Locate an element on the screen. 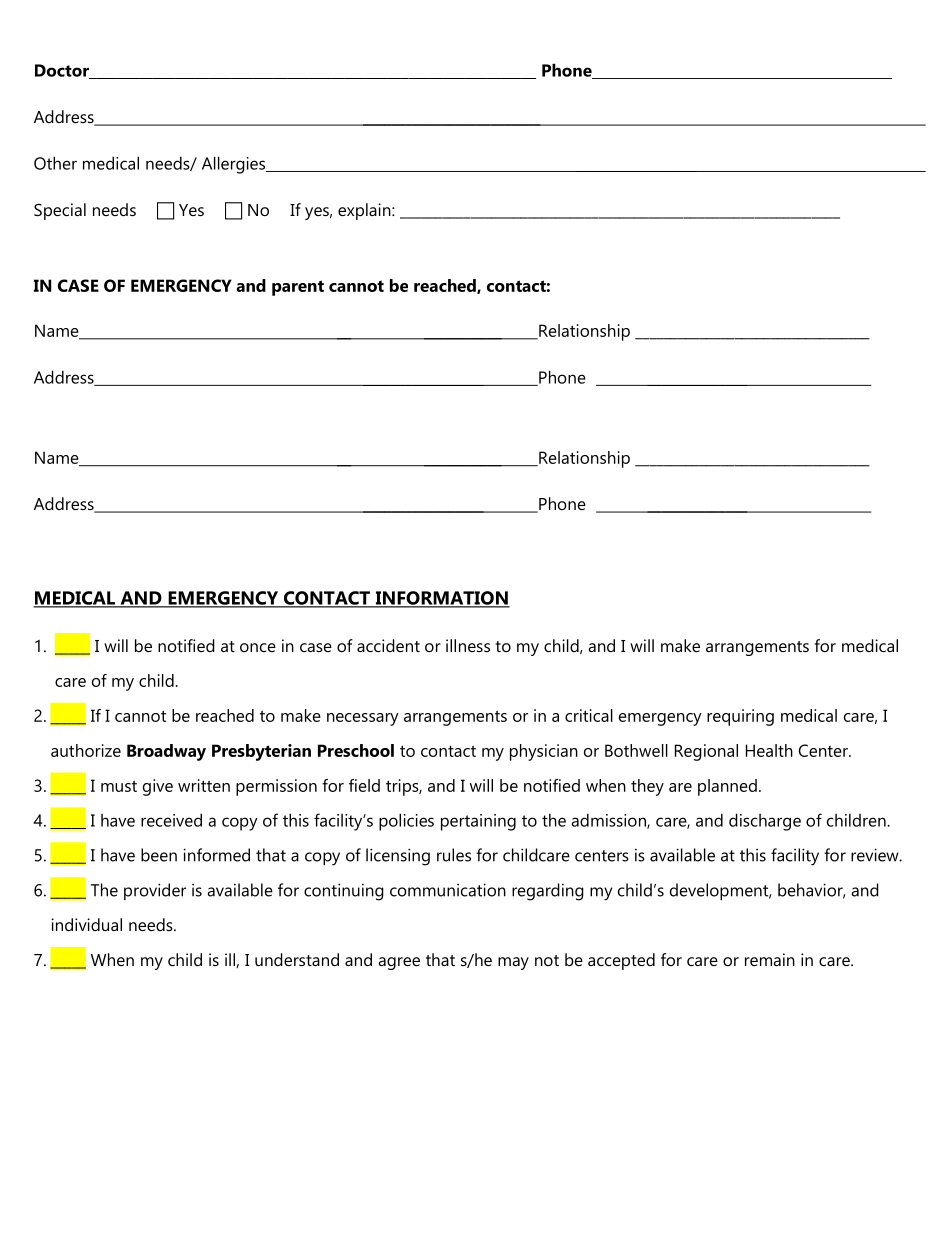  Special is located at coordinates (60, 211).
